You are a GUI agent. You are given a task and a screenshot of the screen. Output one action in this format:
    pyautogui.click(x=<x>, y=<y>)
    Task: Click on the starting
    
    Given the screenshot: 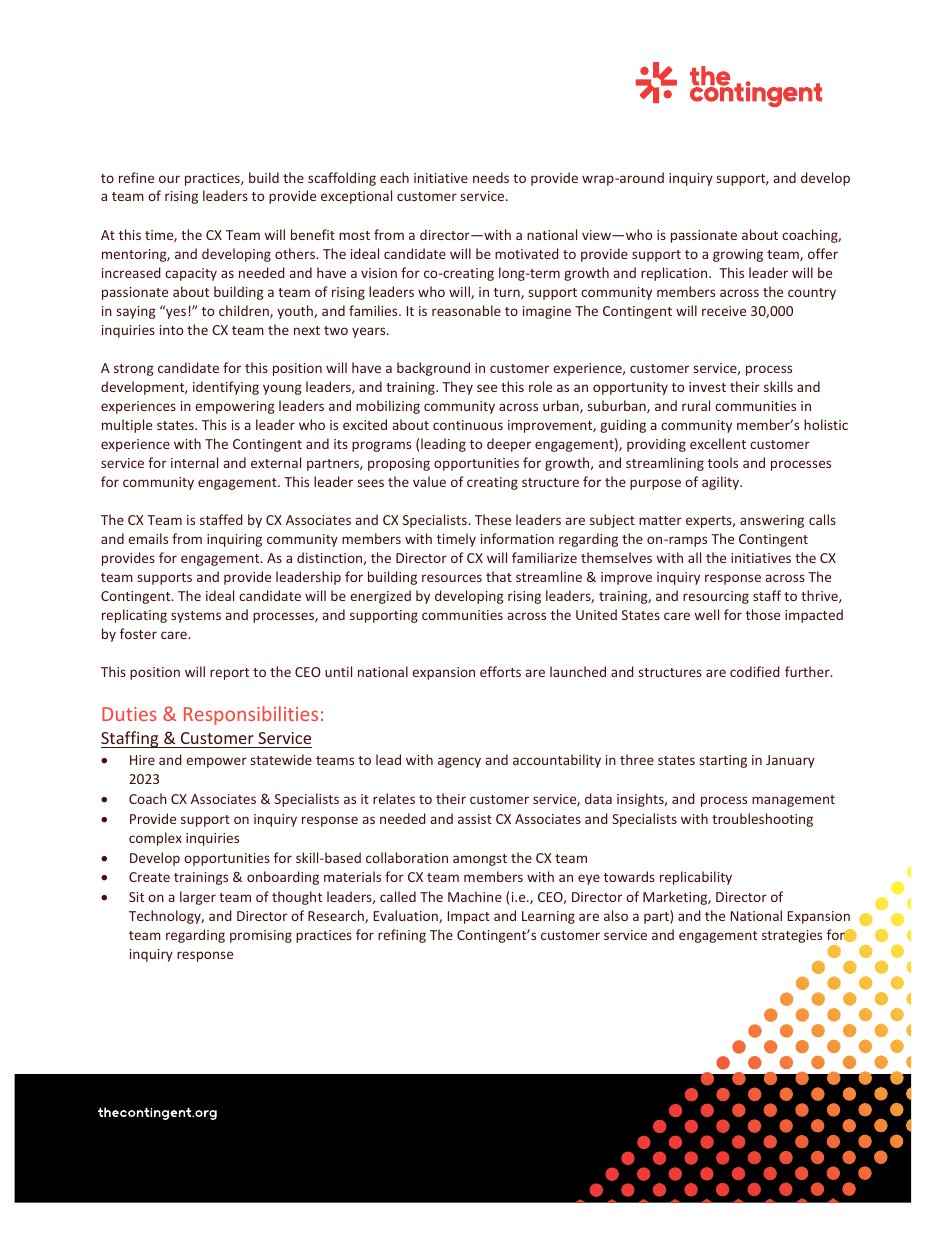 What is the action you would take?
    pyautogui.click(x=723, y=761)
